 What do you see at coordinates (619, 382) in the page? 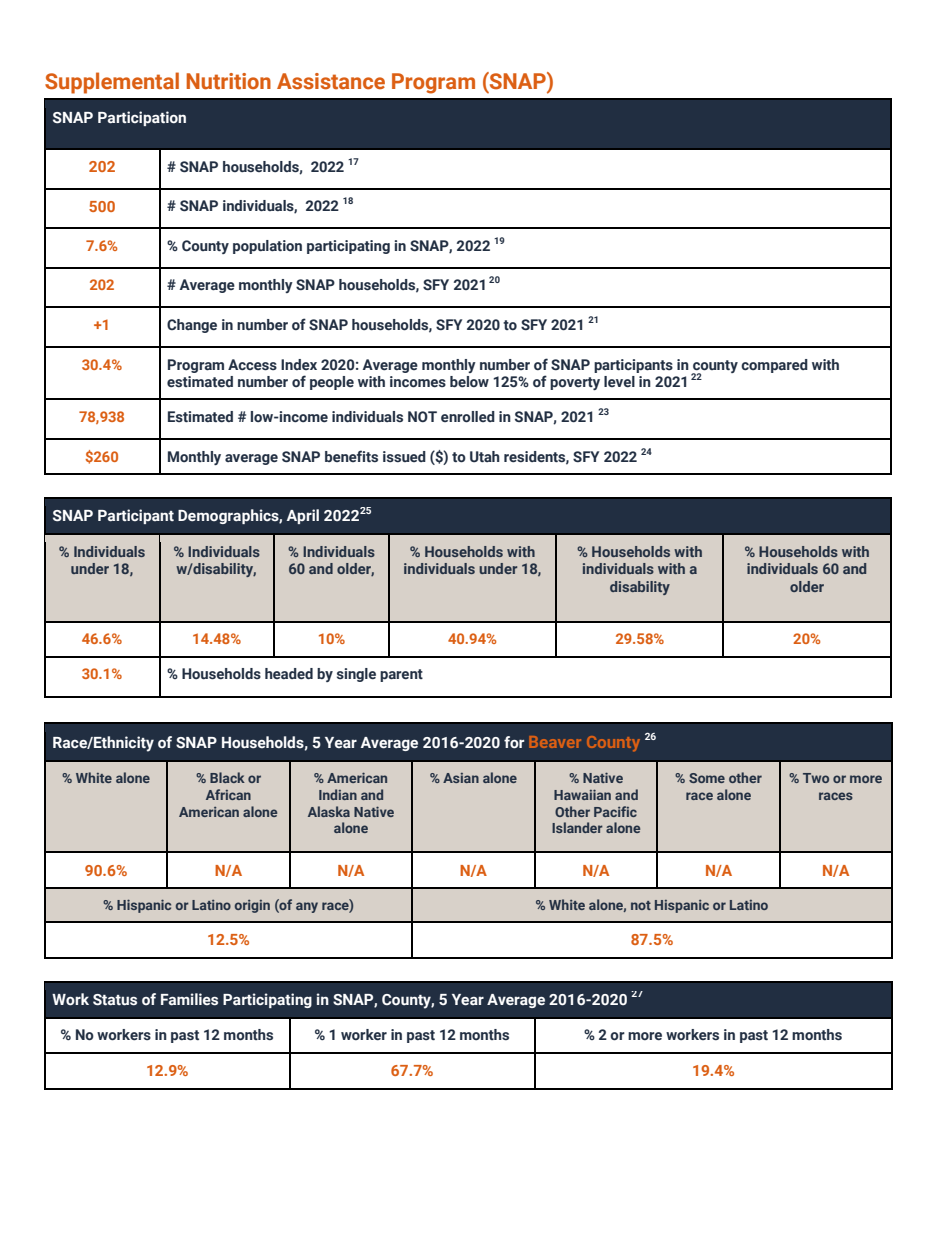
I see `level` at bounding box center [619, 382].
